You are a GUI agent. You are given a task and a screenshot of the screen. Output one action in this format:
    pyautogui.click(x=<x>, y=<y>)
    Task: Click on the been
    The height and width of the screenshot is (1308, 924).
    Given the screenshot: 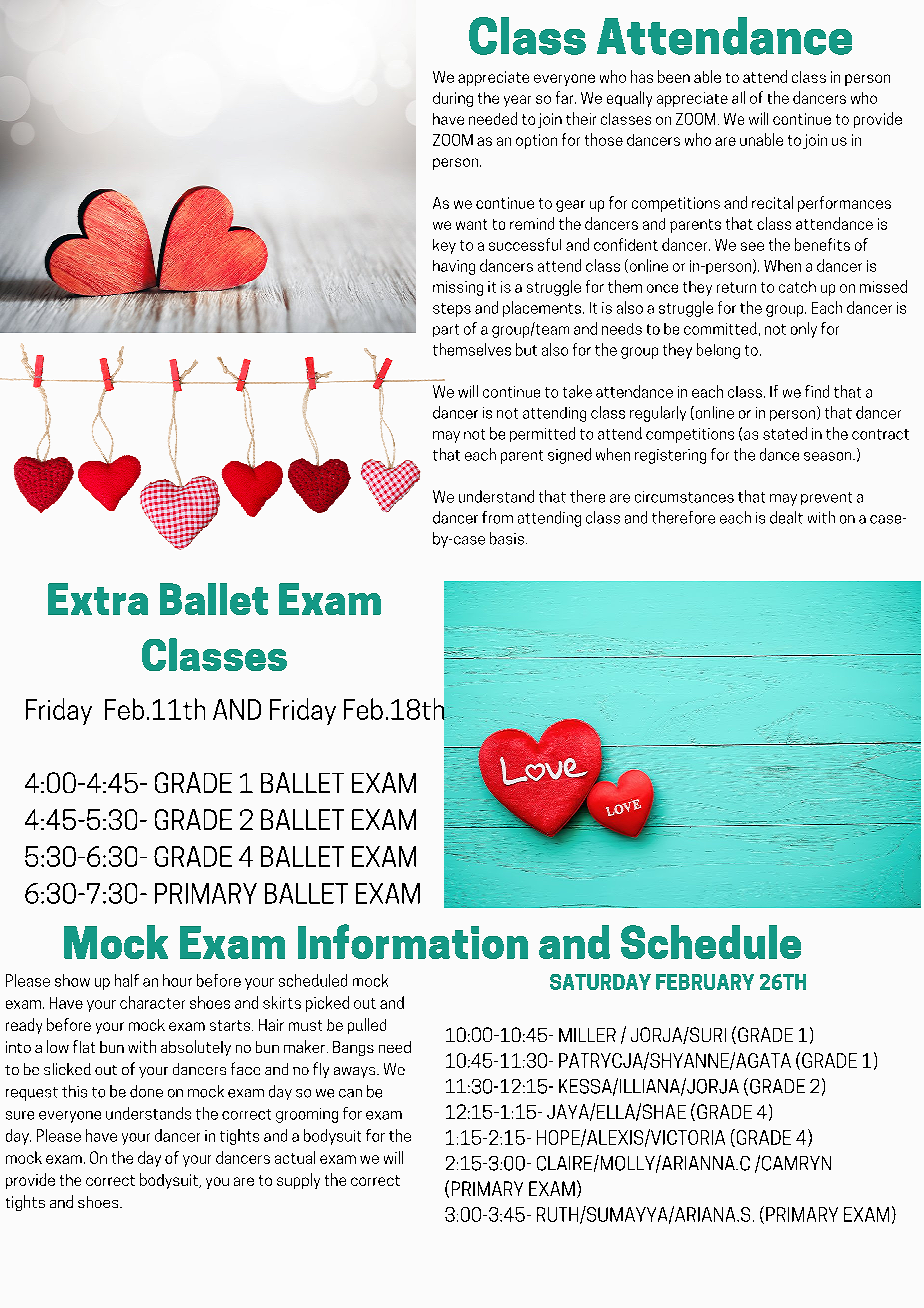 What is the action you would take?
    pyautogui.click(x=674, y=76)
